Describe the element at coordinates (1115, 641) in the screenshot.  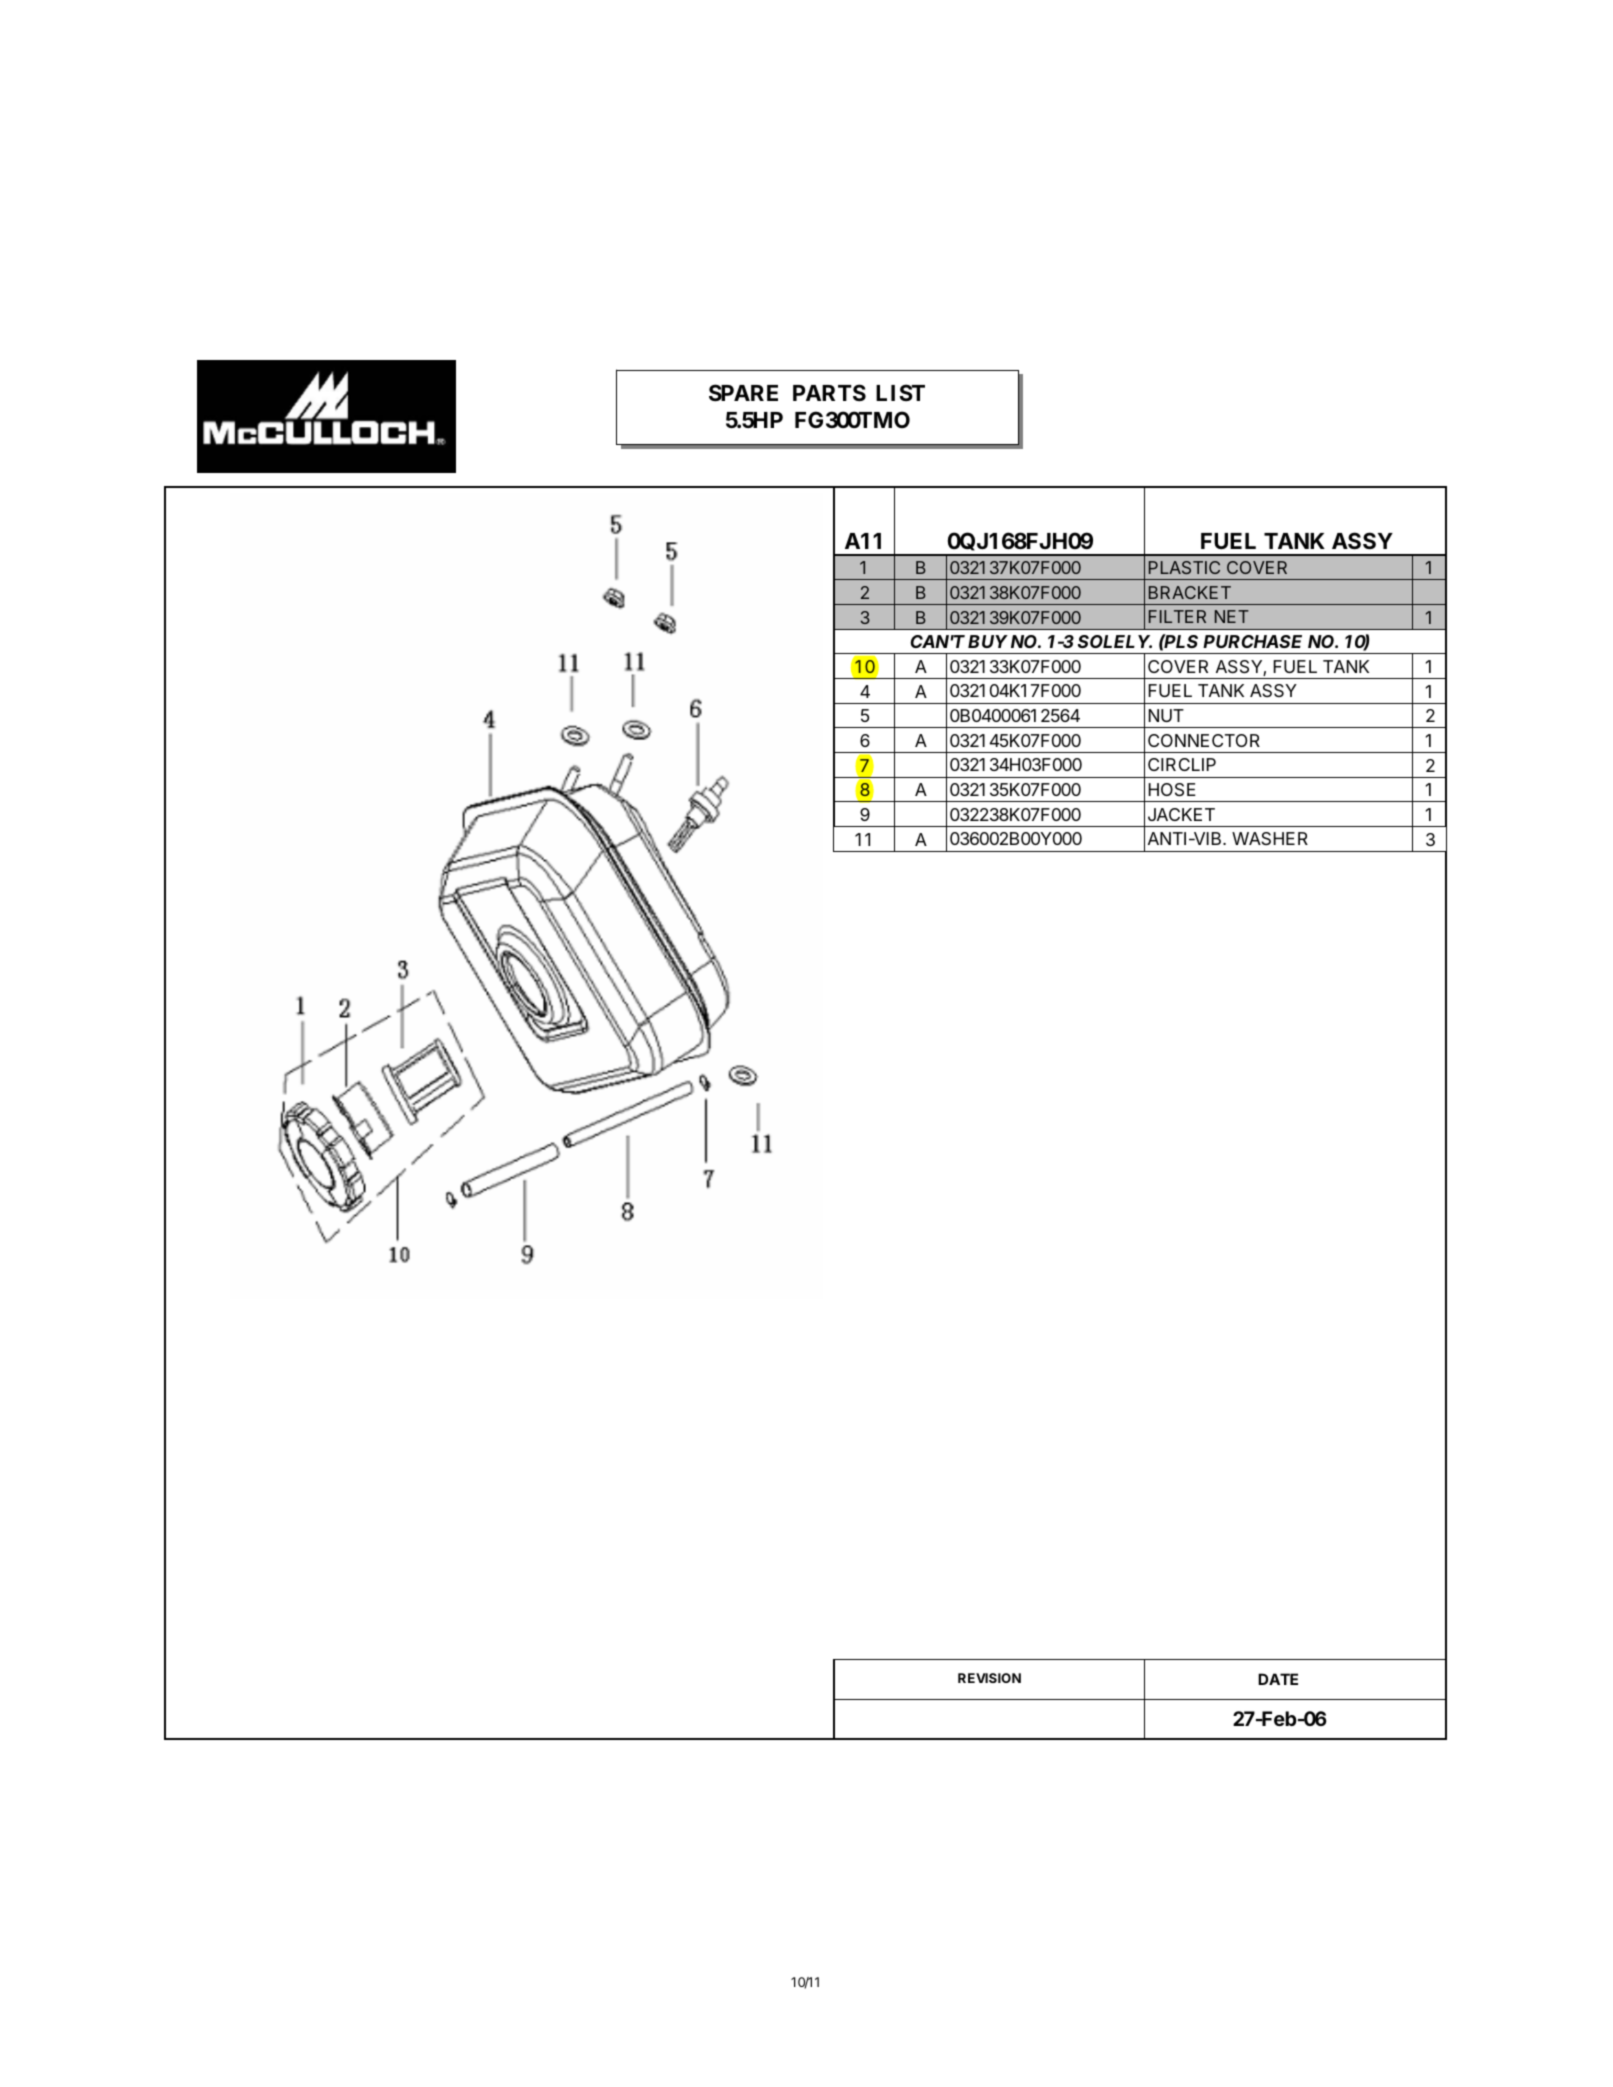
I see `SOLELY` at that location.
